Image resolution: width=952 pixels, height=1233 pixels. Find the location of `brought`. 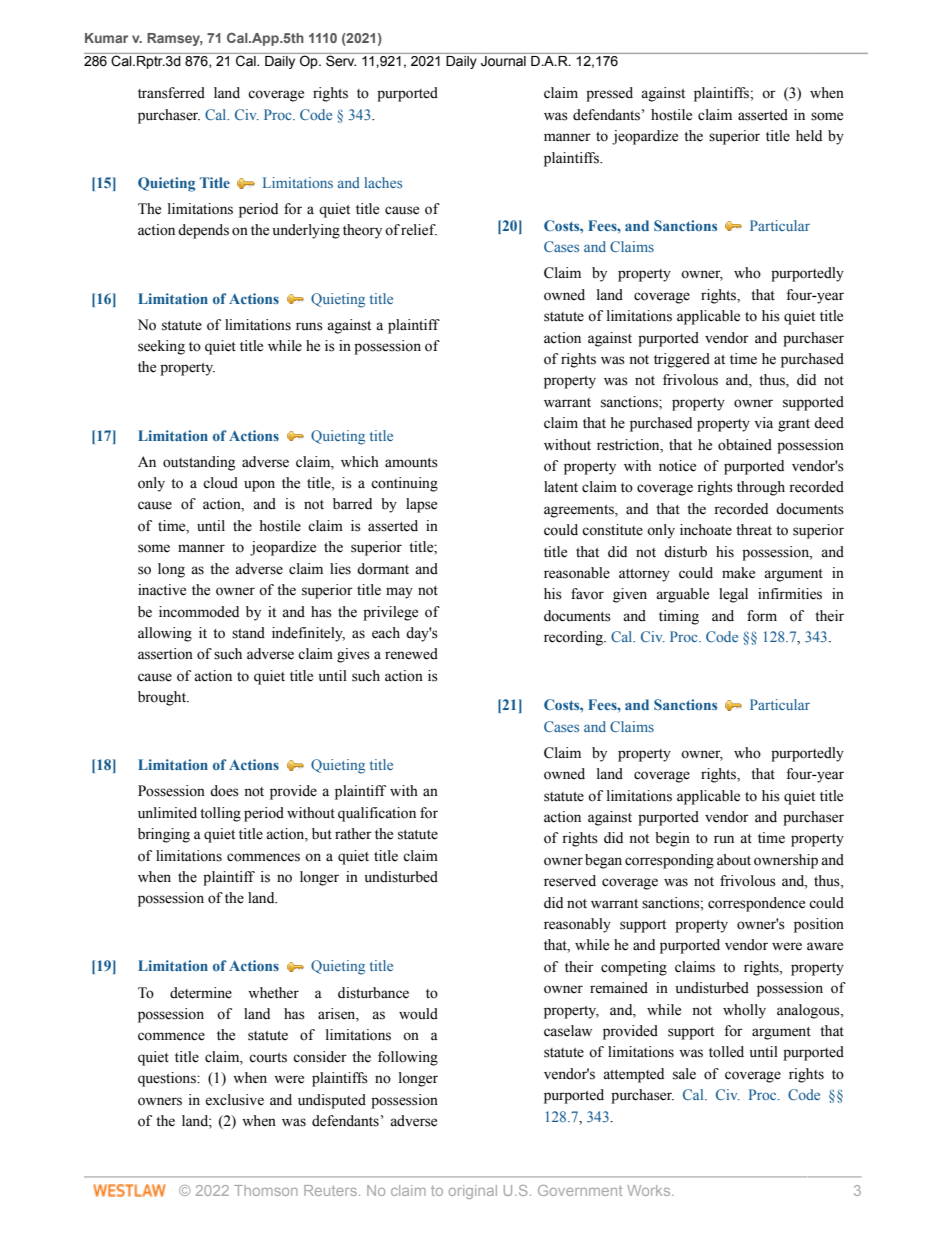

brought is located at coordinates (163, 698).
